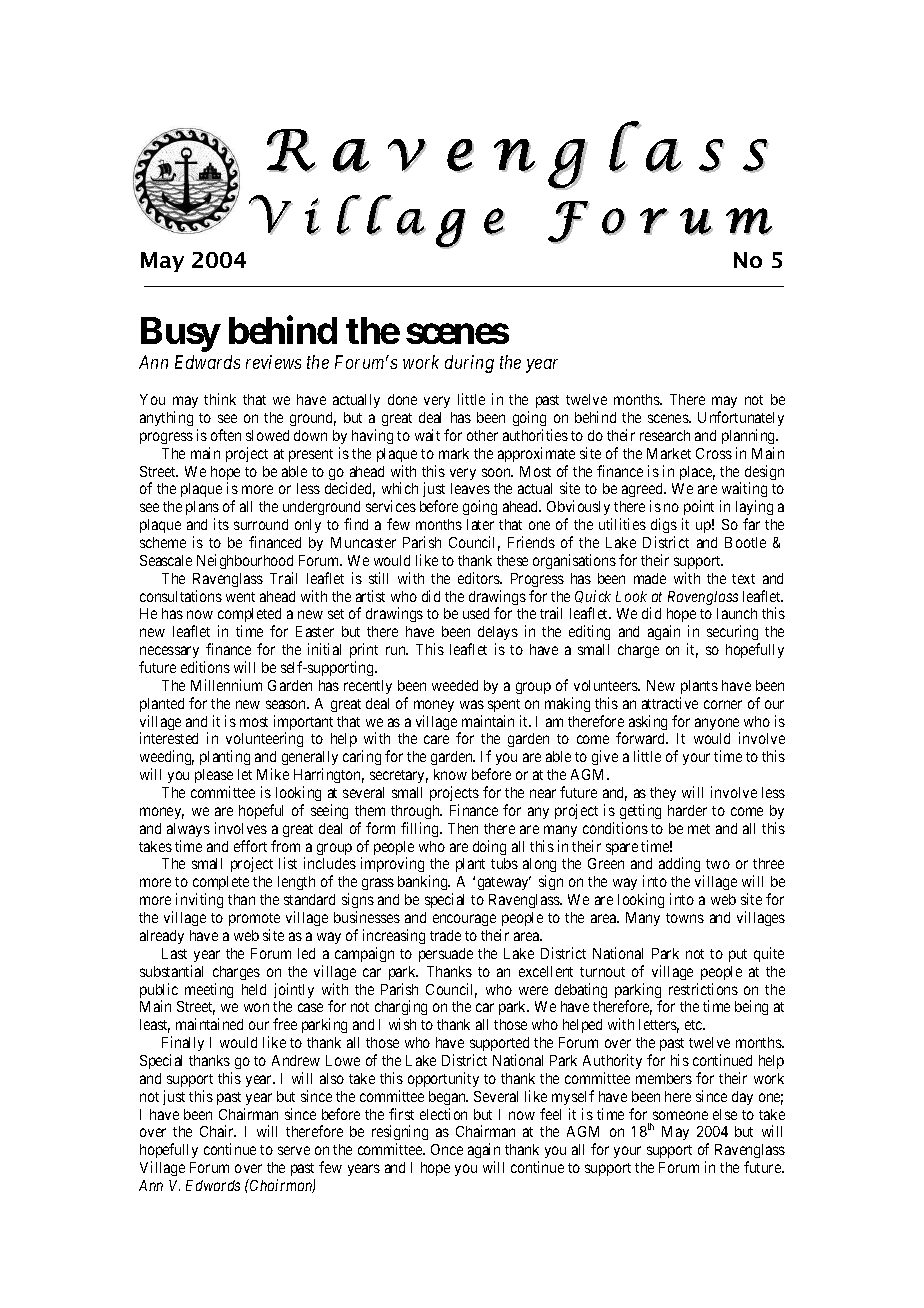 This screenshot has width=924, height=1308. What do you see at coordinates (273, 362) in the screenshot?
I see `reviews` at bounding box center [273, 362].
